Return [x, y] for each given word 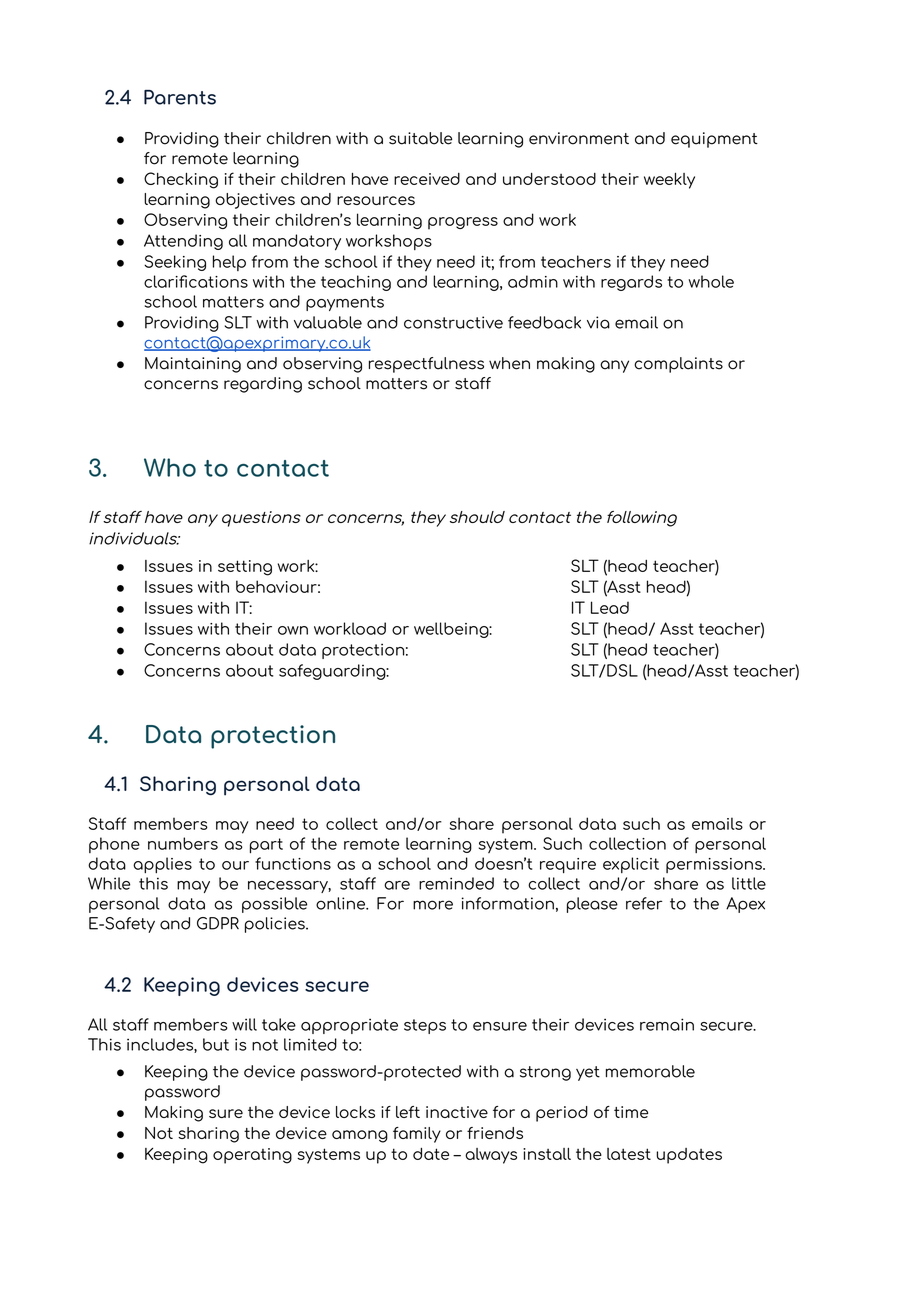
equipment [714, 140]
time [631, 1112]
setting [245, 568]
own [293, 630]
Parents [180, 97]
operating [252, 1156]
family [417, 1135]
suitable [420, 138]
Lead [610, 607]
